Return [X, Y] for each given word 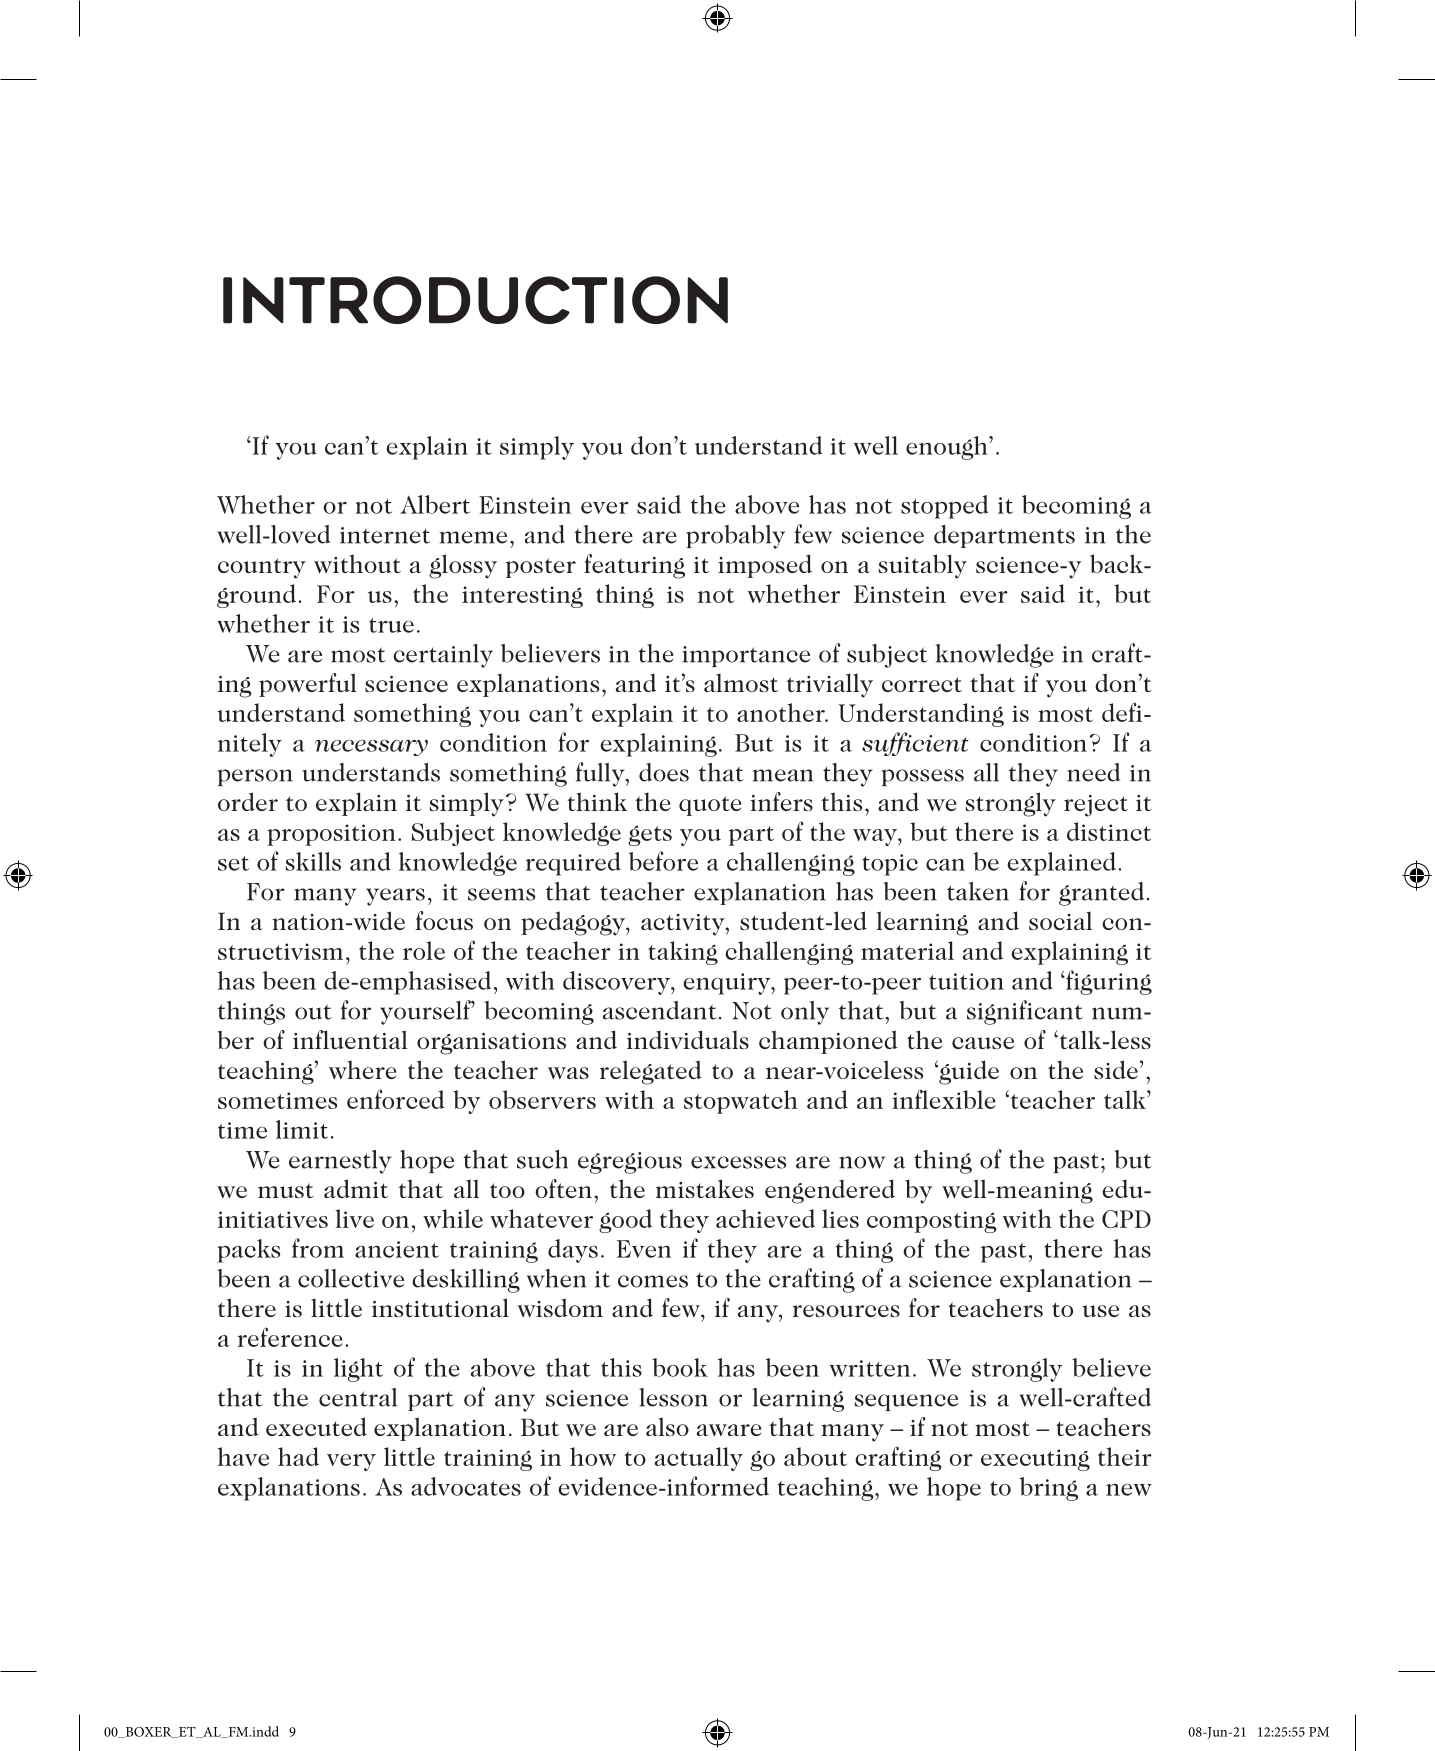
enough [948, 448]
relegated [651, 1072]
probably [735, 537]
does [664, 772]
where [362, 1069]
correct [922, 684]
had [298, 1456]
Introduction [475, 300]
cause [983, 1043]
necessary [371, 748]
